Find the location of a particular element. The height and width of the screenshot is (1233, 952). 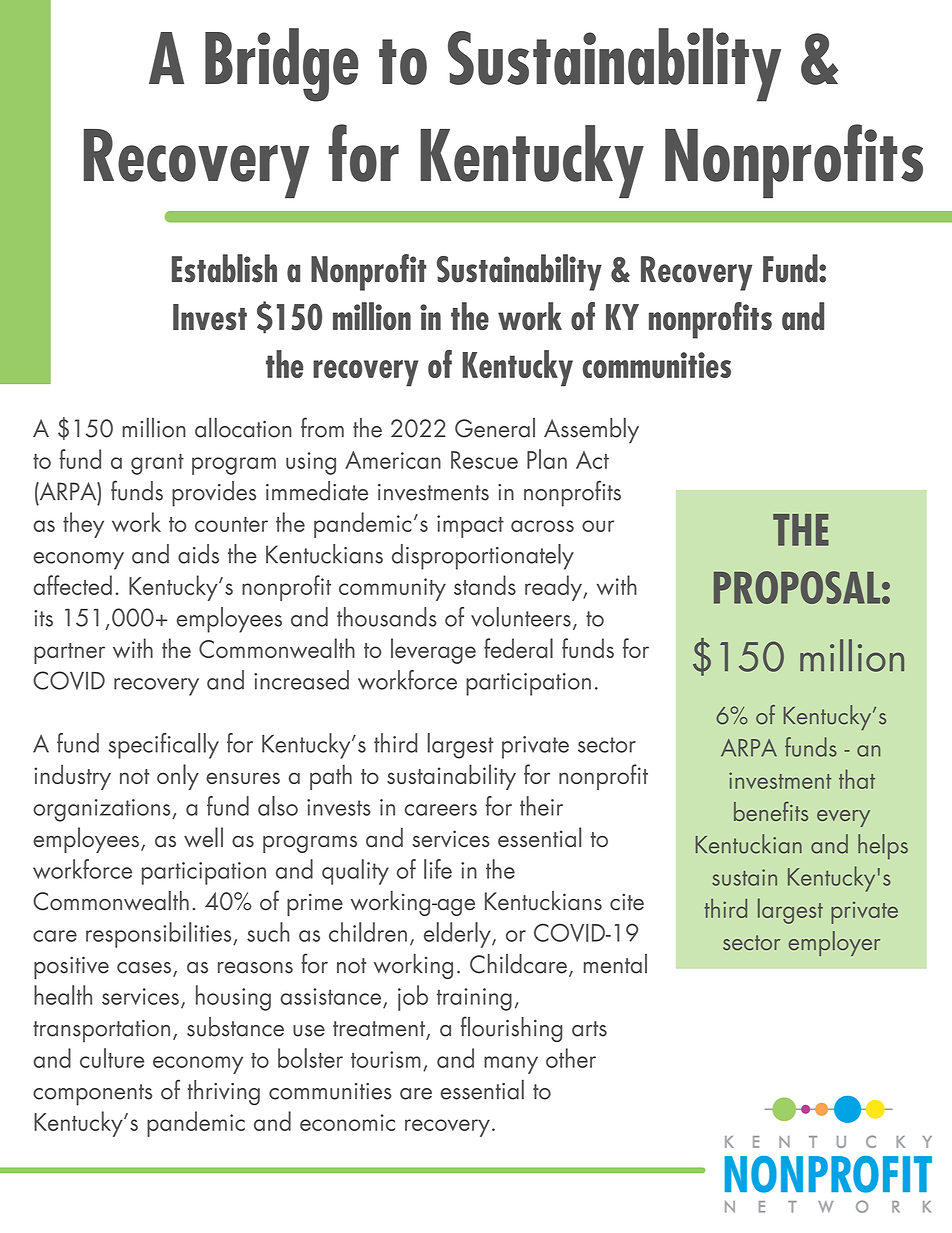

many is located at coordinates (511, 1065).
